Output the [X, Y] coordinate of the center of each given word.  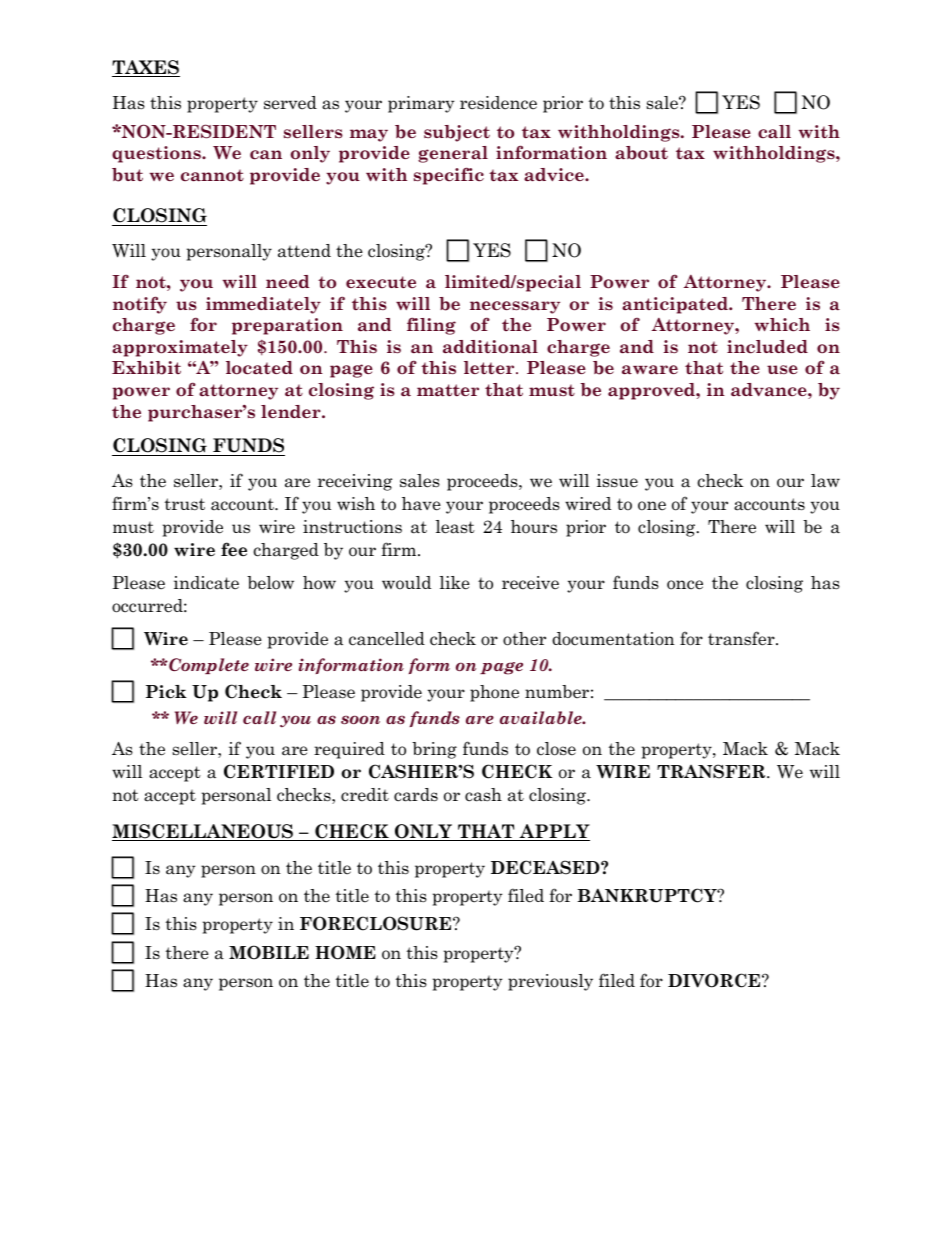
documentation [613, 639]
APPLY [554, 832]
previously [550, 982]
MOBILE [269, 952]
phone [494, 693]
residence [498, 103]
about [641, 153]
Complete [208, 666]
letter [490, 368]
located [259, 368]
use [782, 369]
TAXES [146, 68]
